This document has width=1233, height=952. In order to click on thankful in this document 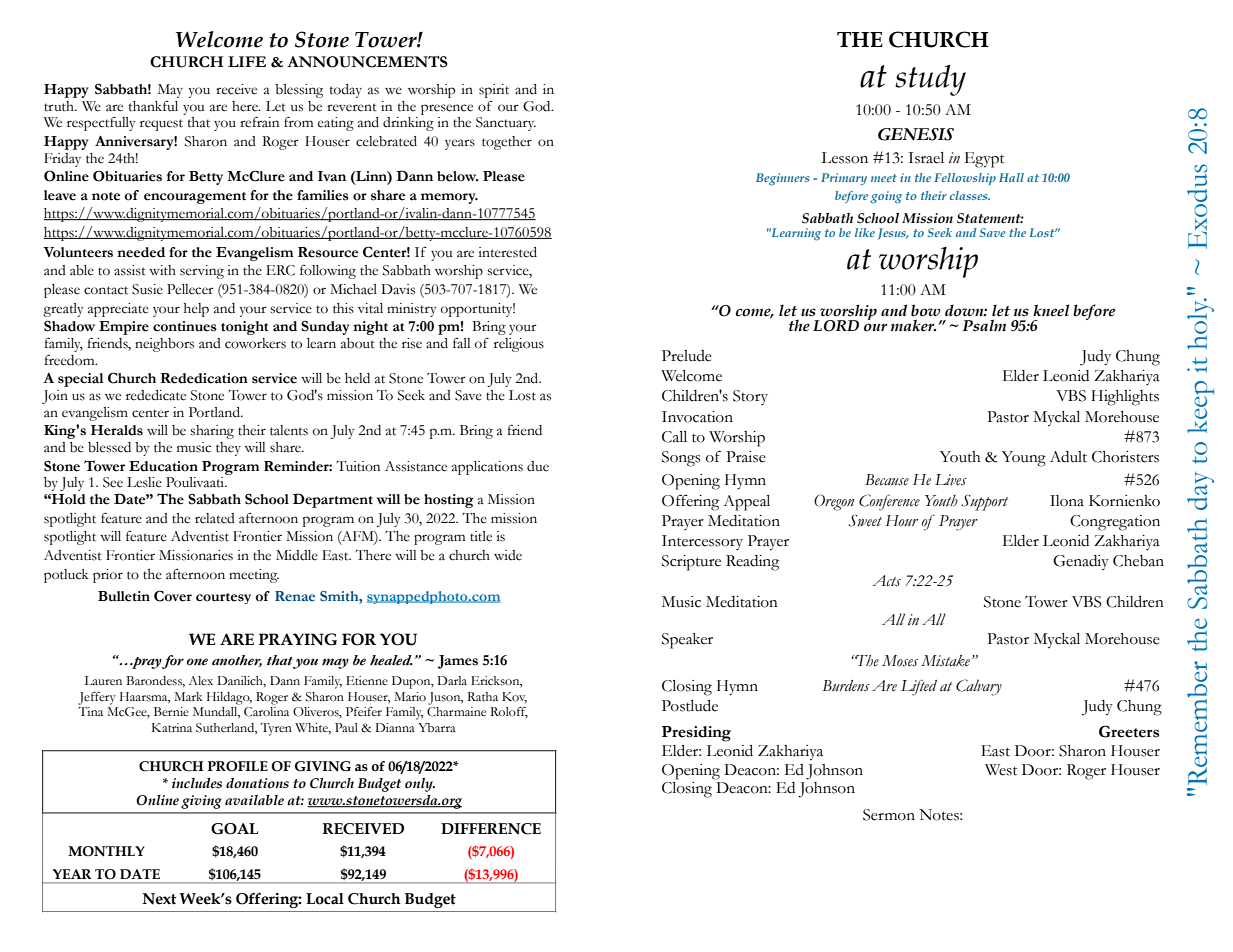, I will do `click(153, 106)`.
